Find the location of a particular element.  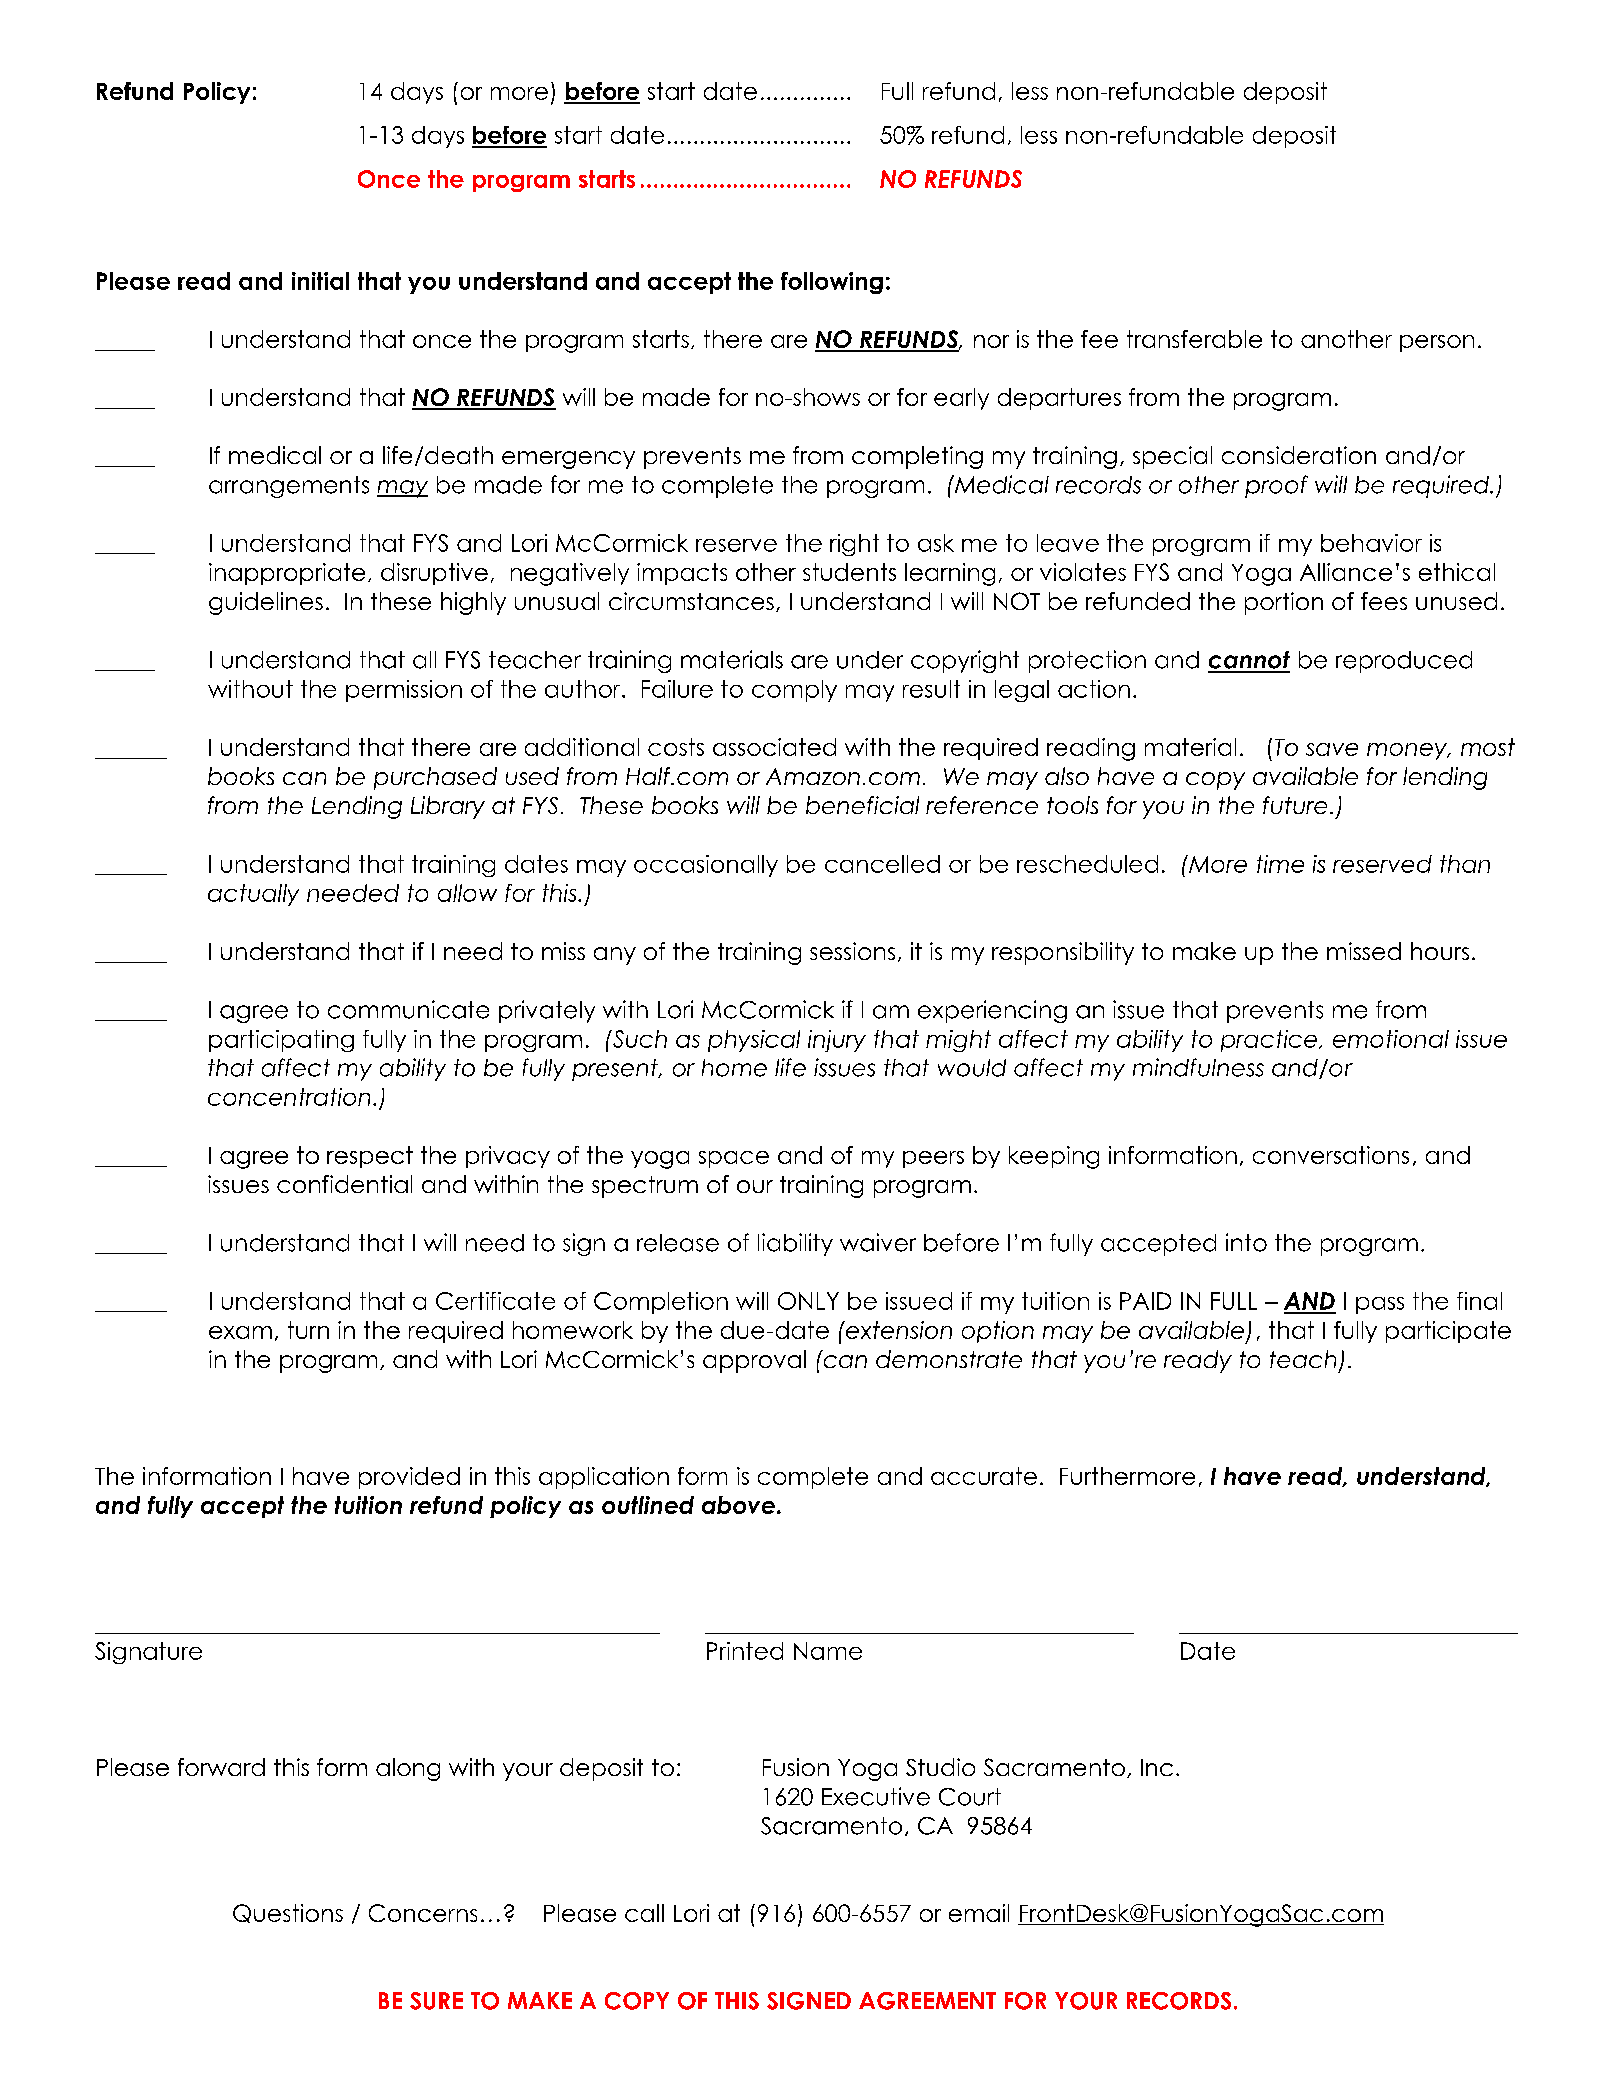

time is located at coordinates (1280, 864).
